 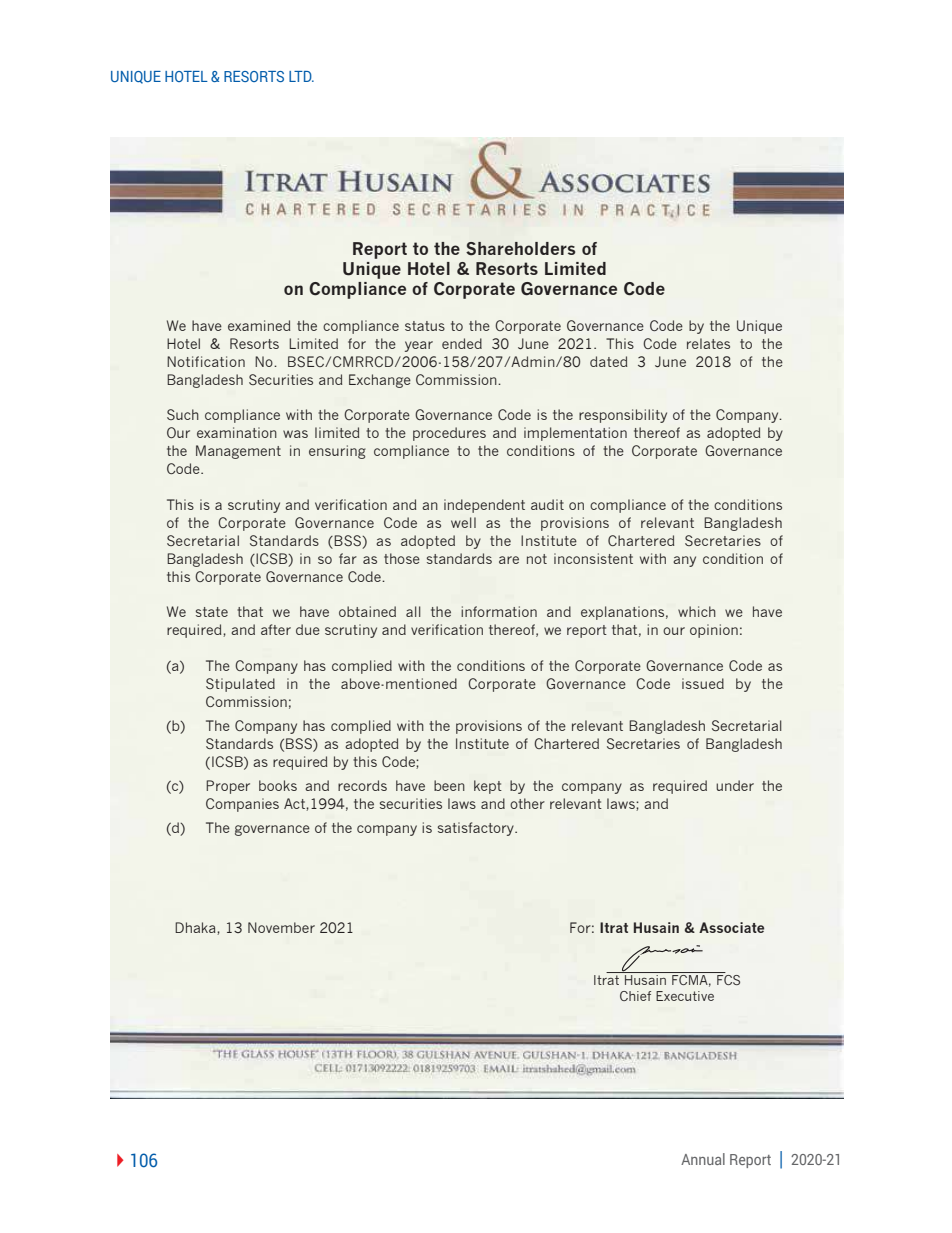 I want to click on relates, so click(x=708, y=343).
